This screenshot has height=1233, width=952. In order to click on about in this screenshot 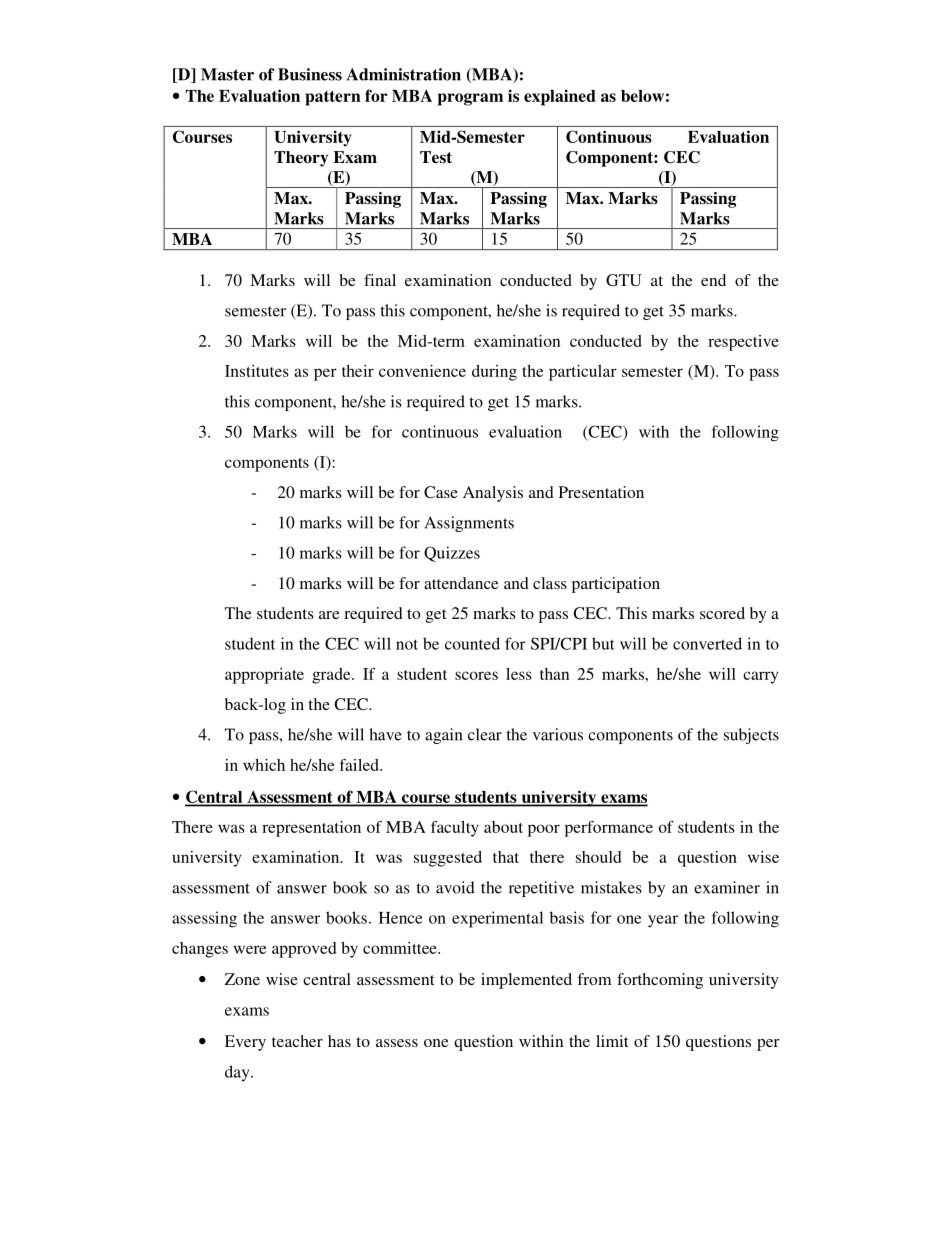, I will do `click(503, 827)`.
